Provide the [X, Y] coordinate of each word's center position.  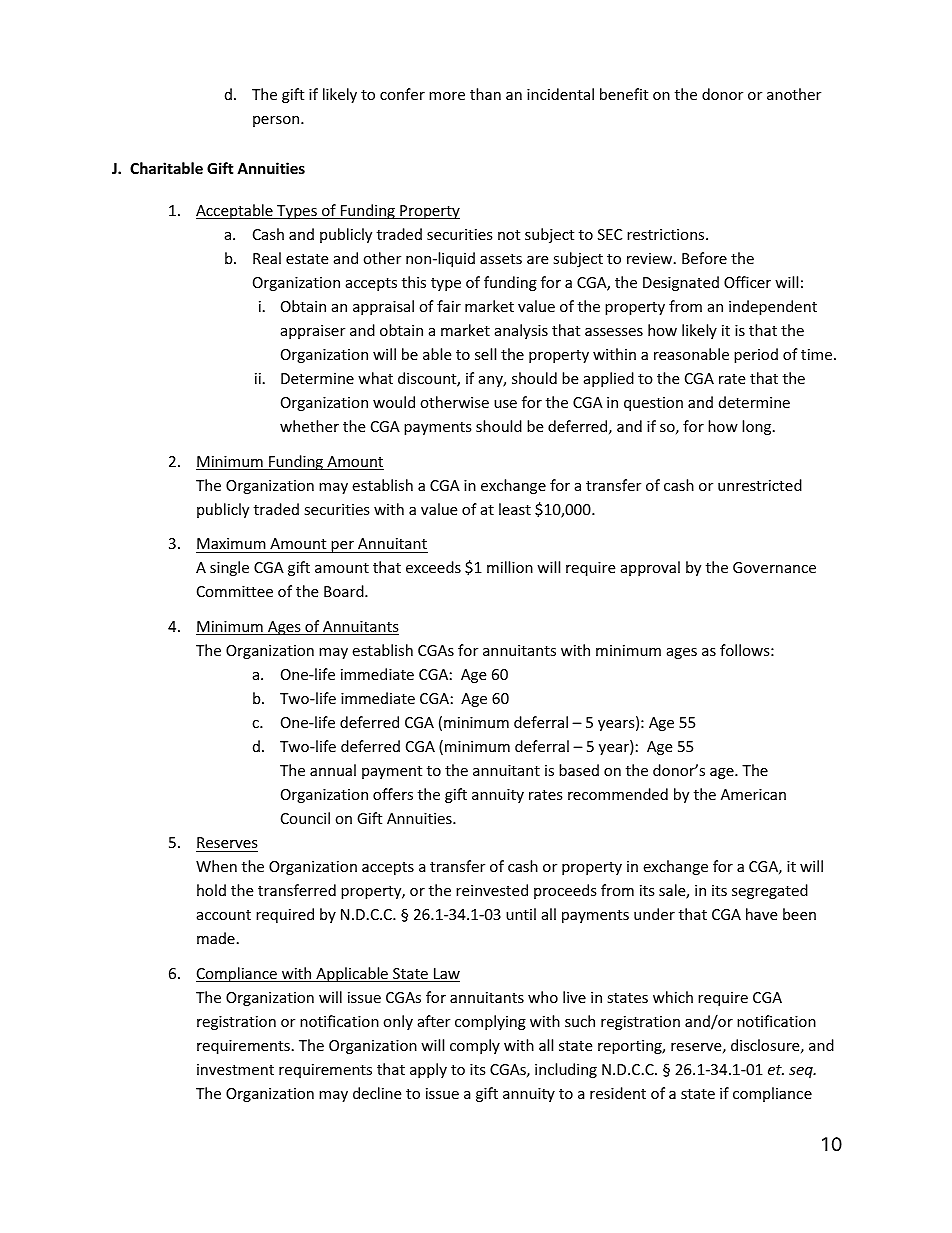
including [566, 1070]
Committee [235, 591]
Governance [774, 567]
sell [485, 354]
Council [305, 818]
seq [802, 1072]
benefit [624, 94]
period [756, 355]
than [485, 94]
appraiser [313, 332]
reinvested [492, 890]
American [753, 794]
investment [235, 1069]
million [510, 567]
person [277, 121]
